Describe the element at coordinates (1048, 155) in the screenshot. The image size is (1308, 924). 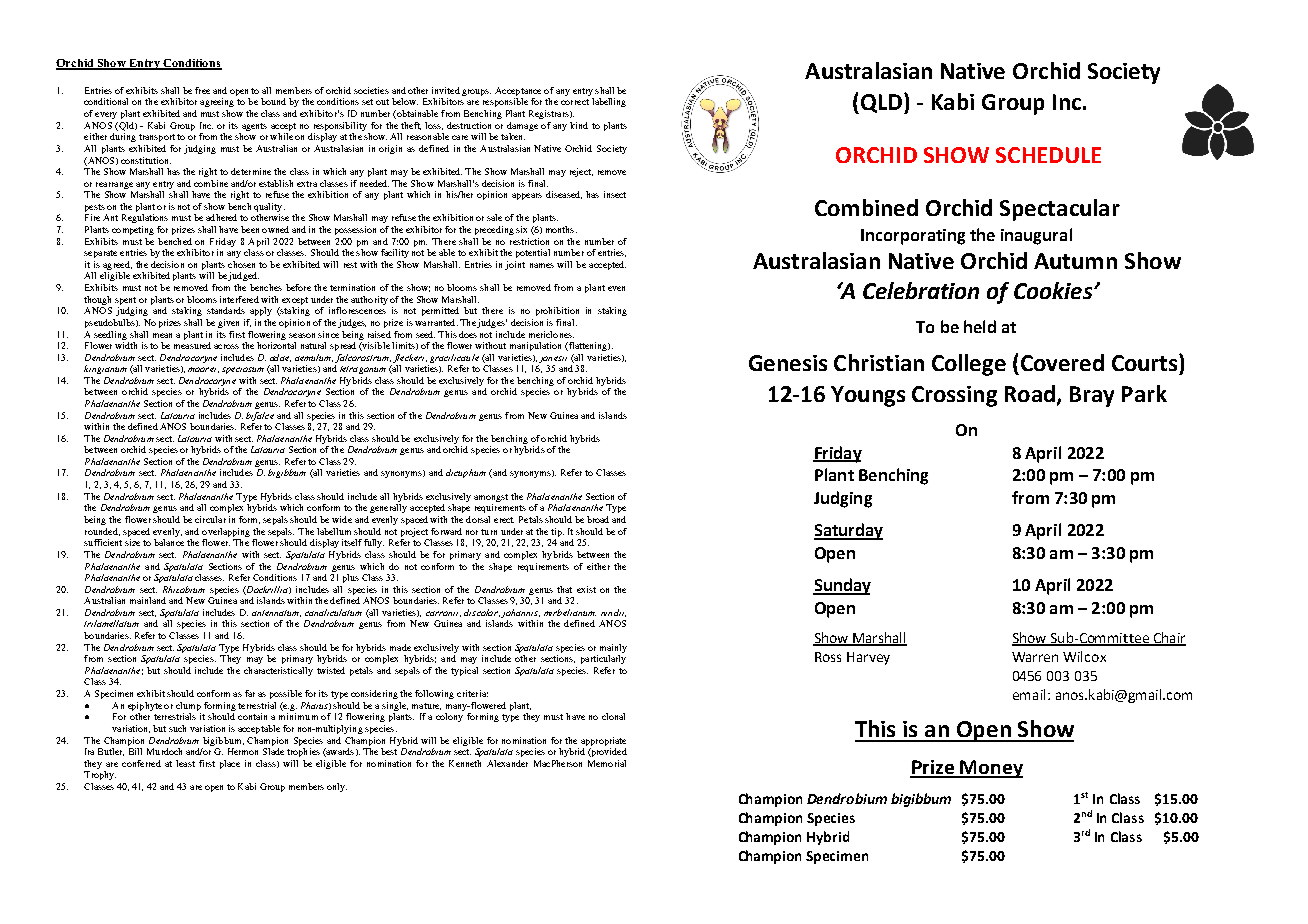
I see `SCHEDULE` at that location.
